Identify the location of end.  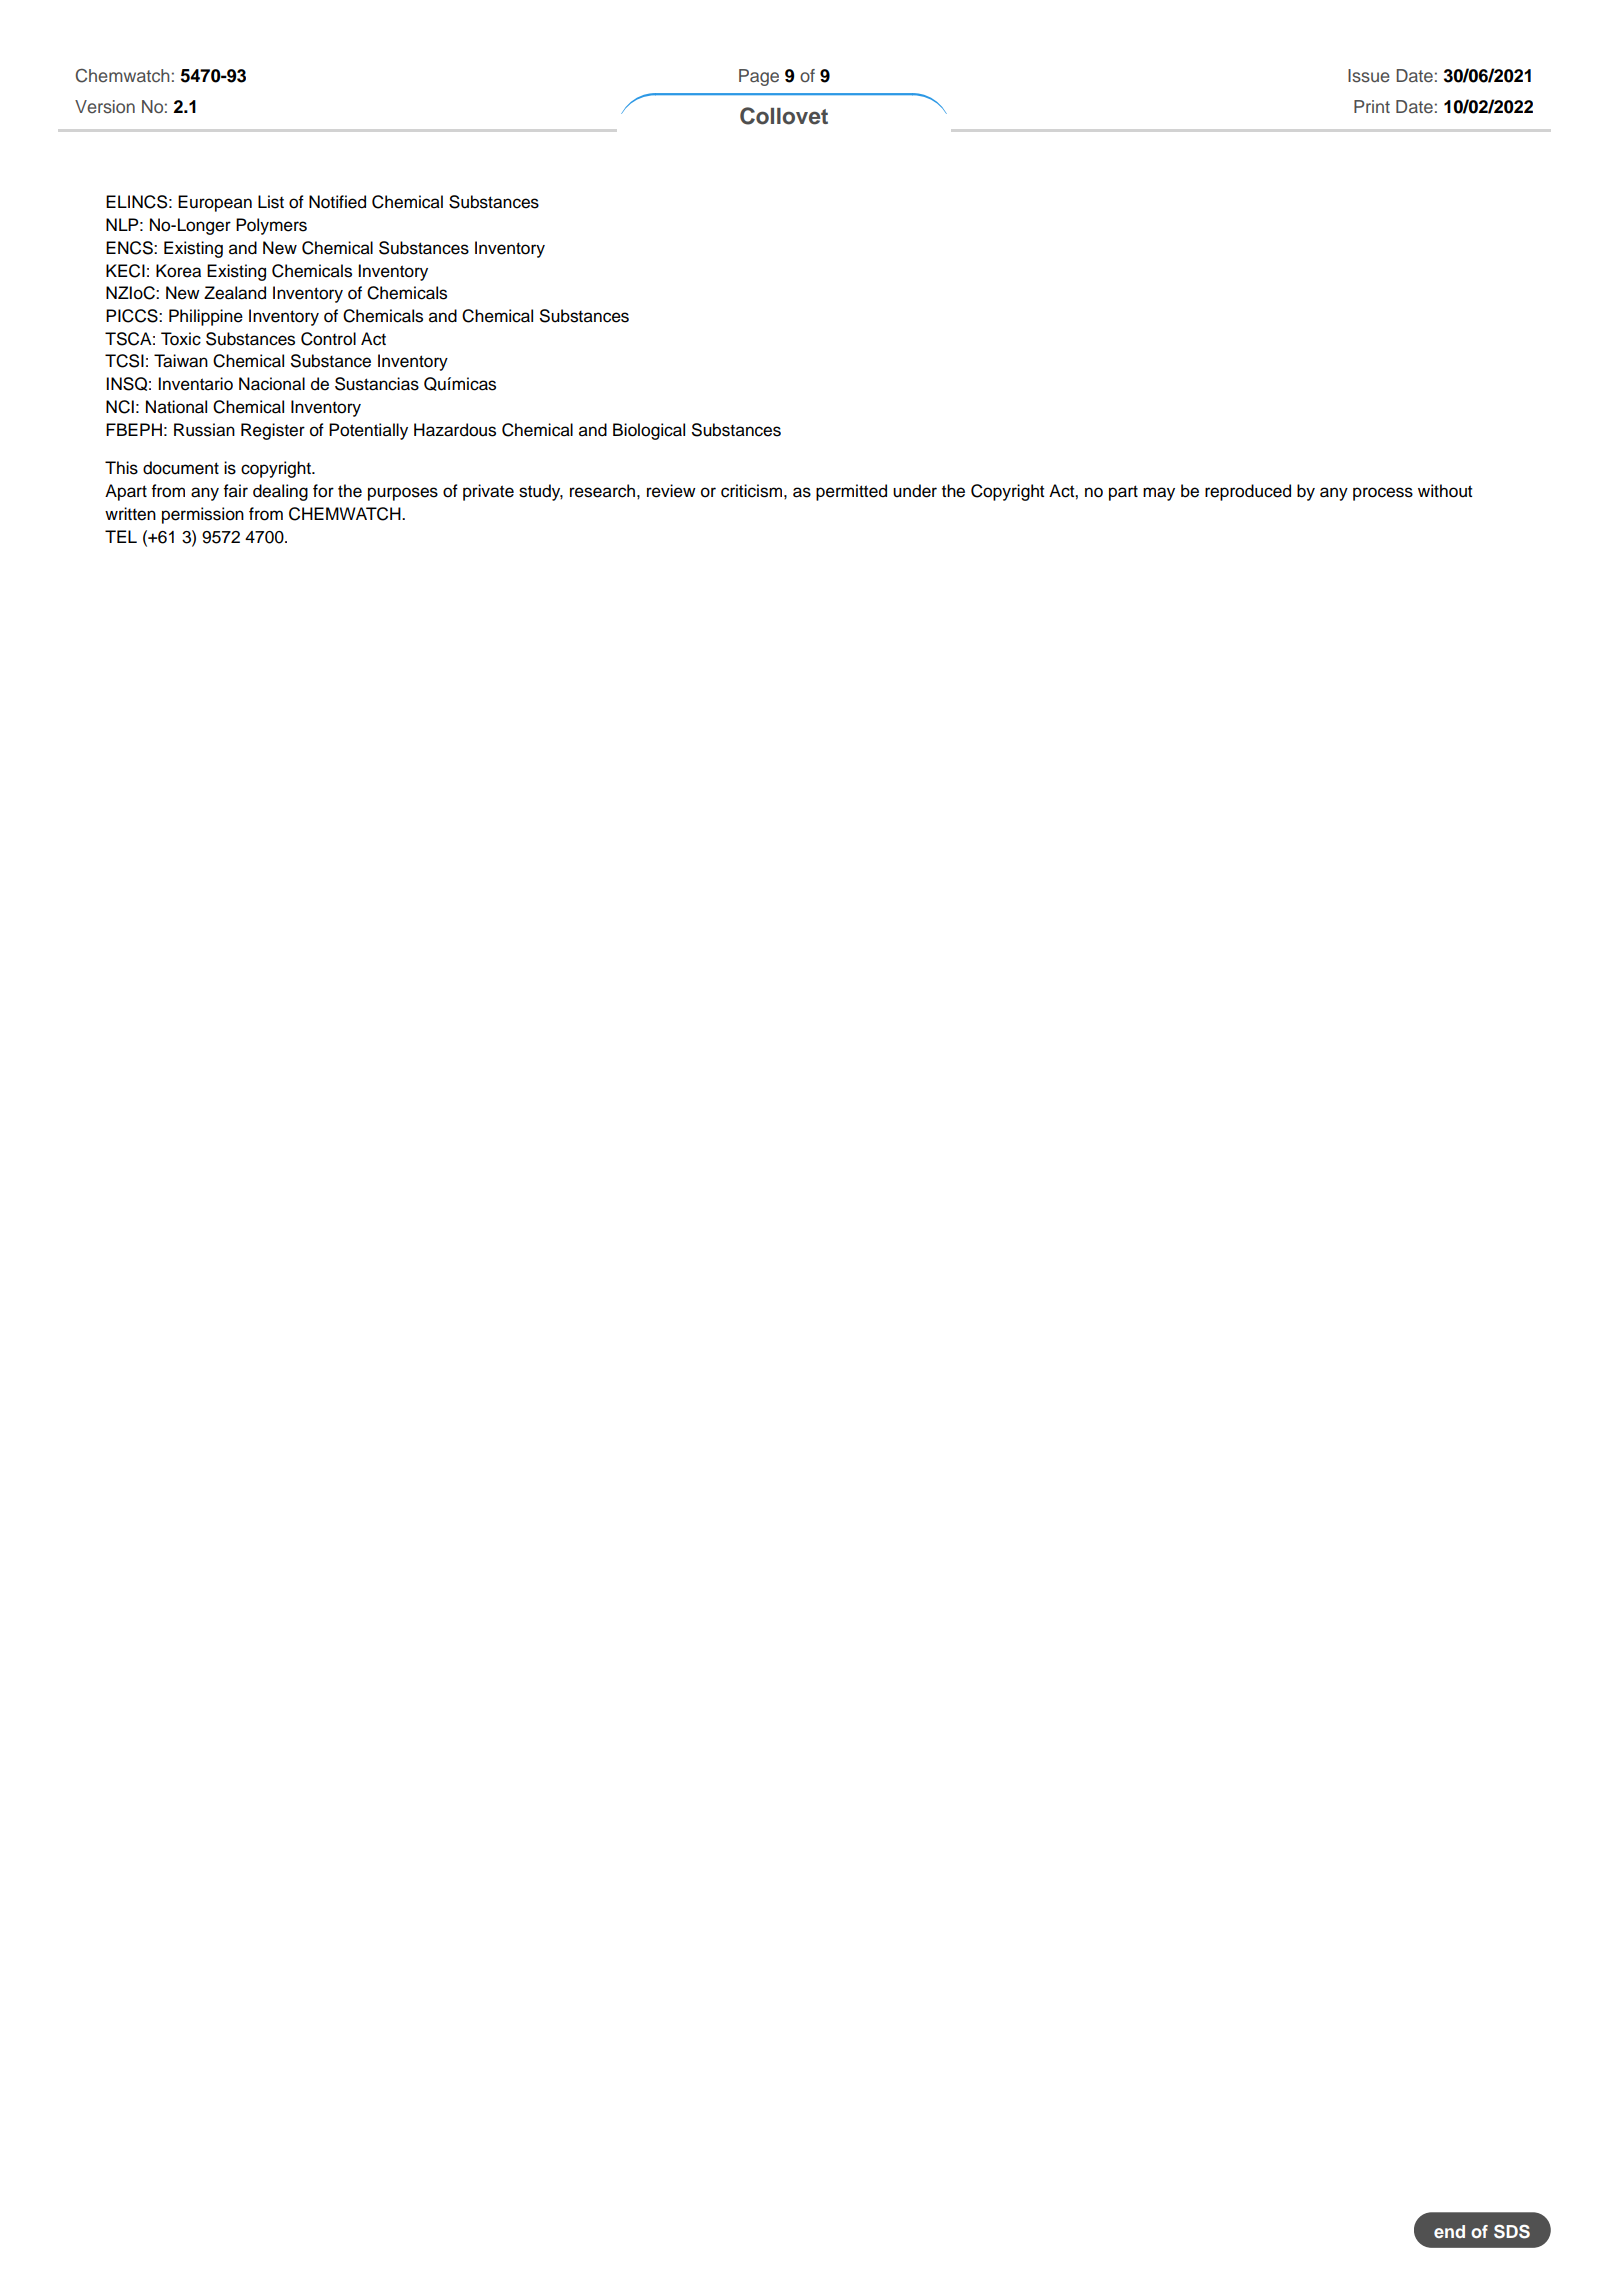
(1449, 2231).
